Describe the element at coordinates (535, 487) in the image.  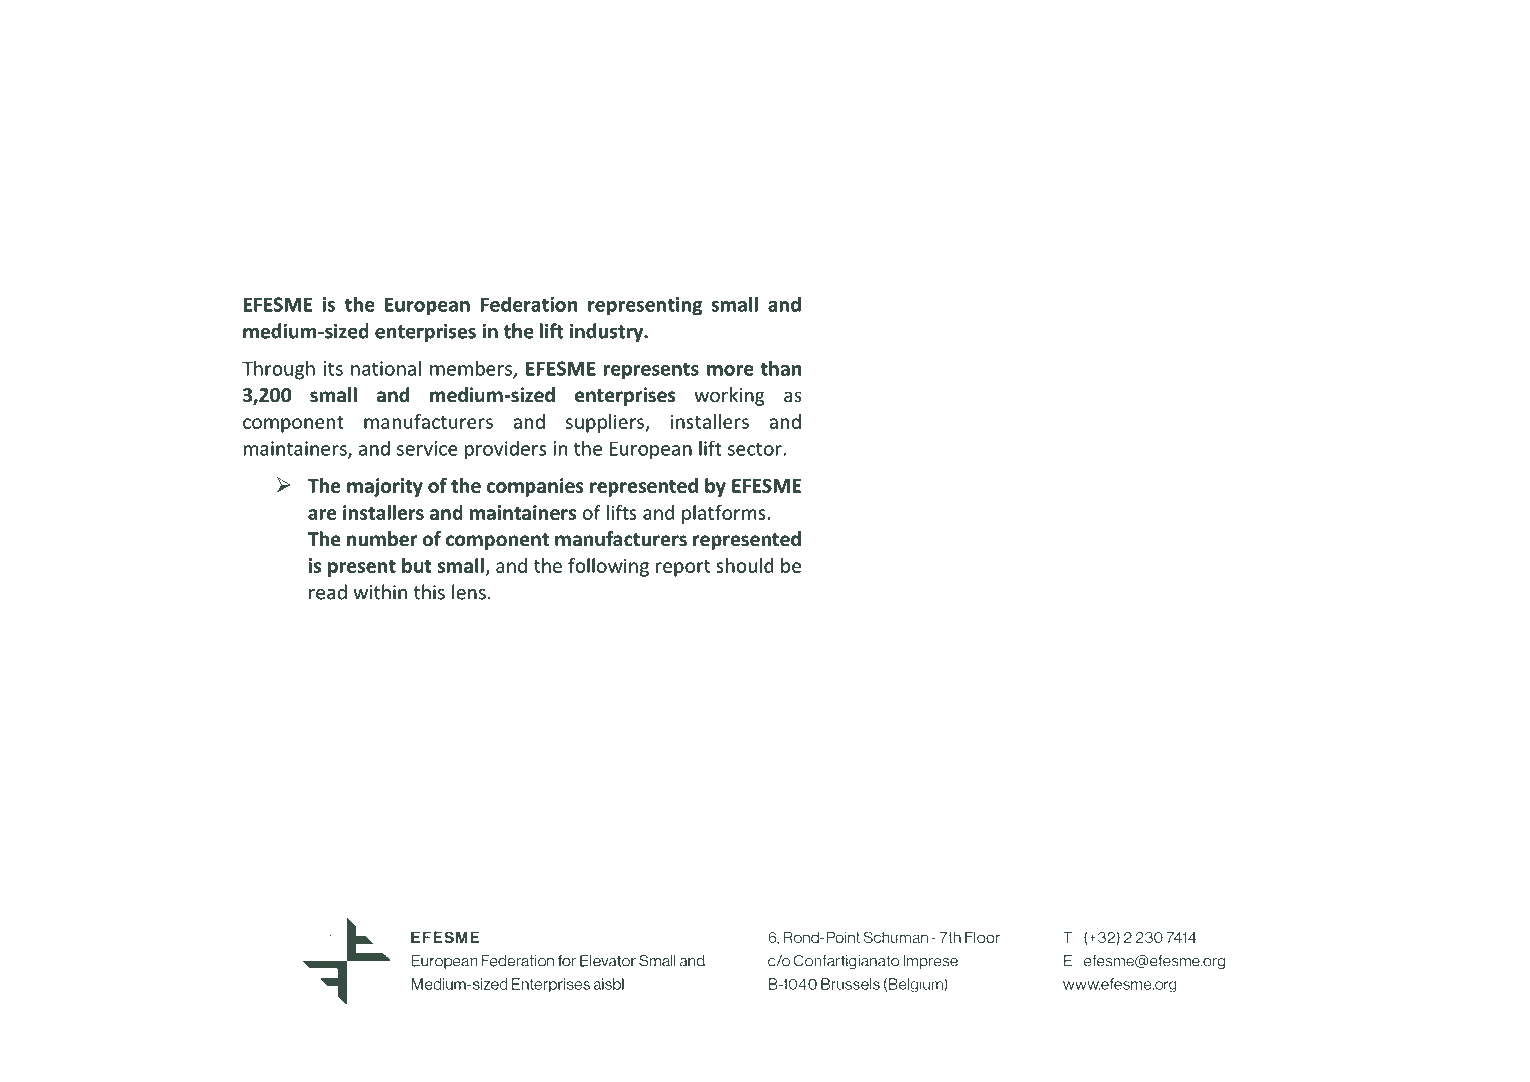
I see `companies` at that location.
